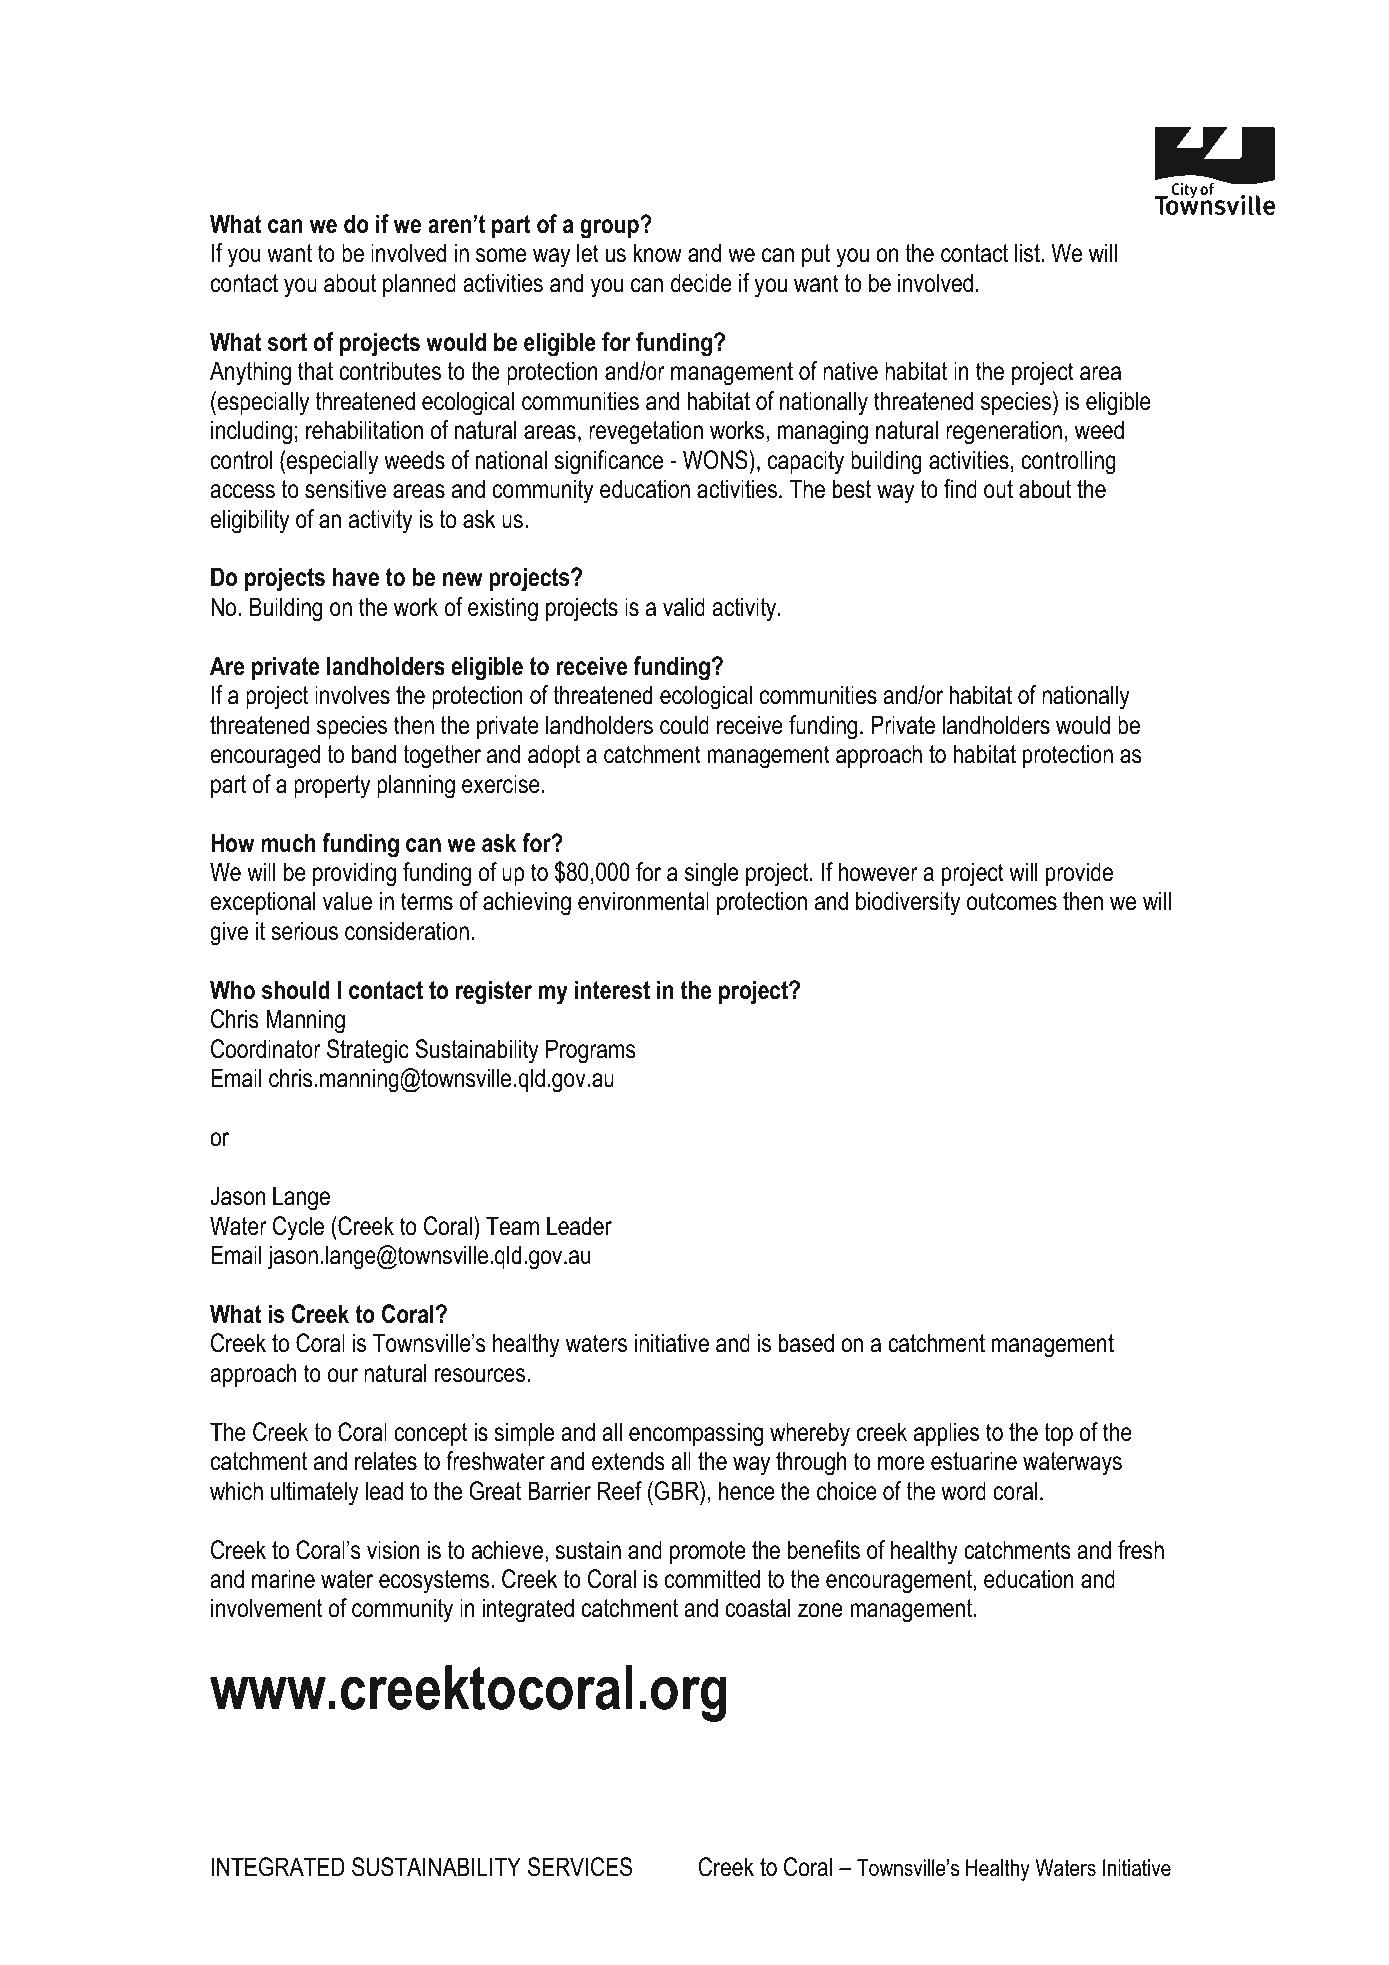  I want to click on SERVICES, so click(580, 1867).
